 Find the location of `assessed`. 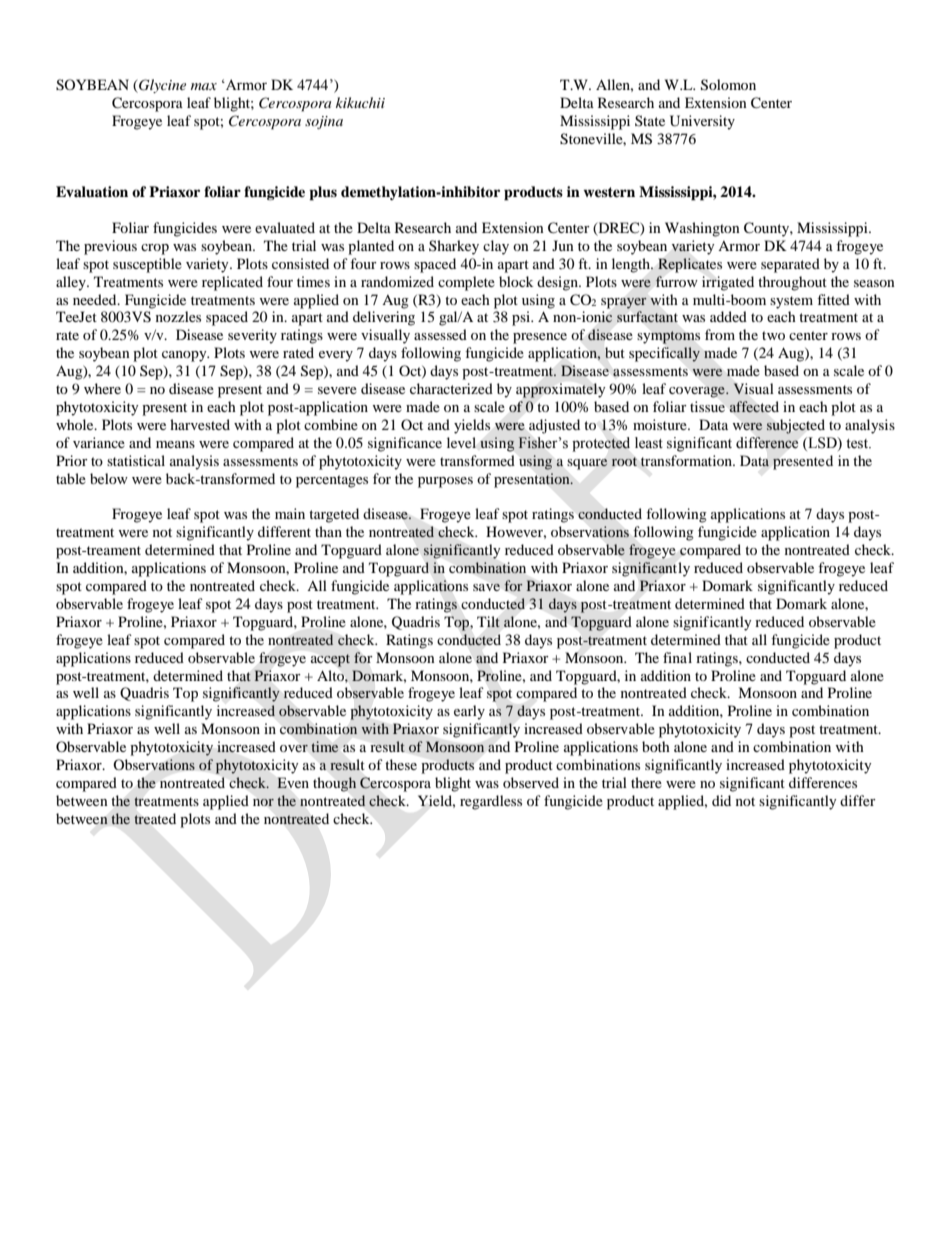

assessed is located at coordinates (440, 334).
